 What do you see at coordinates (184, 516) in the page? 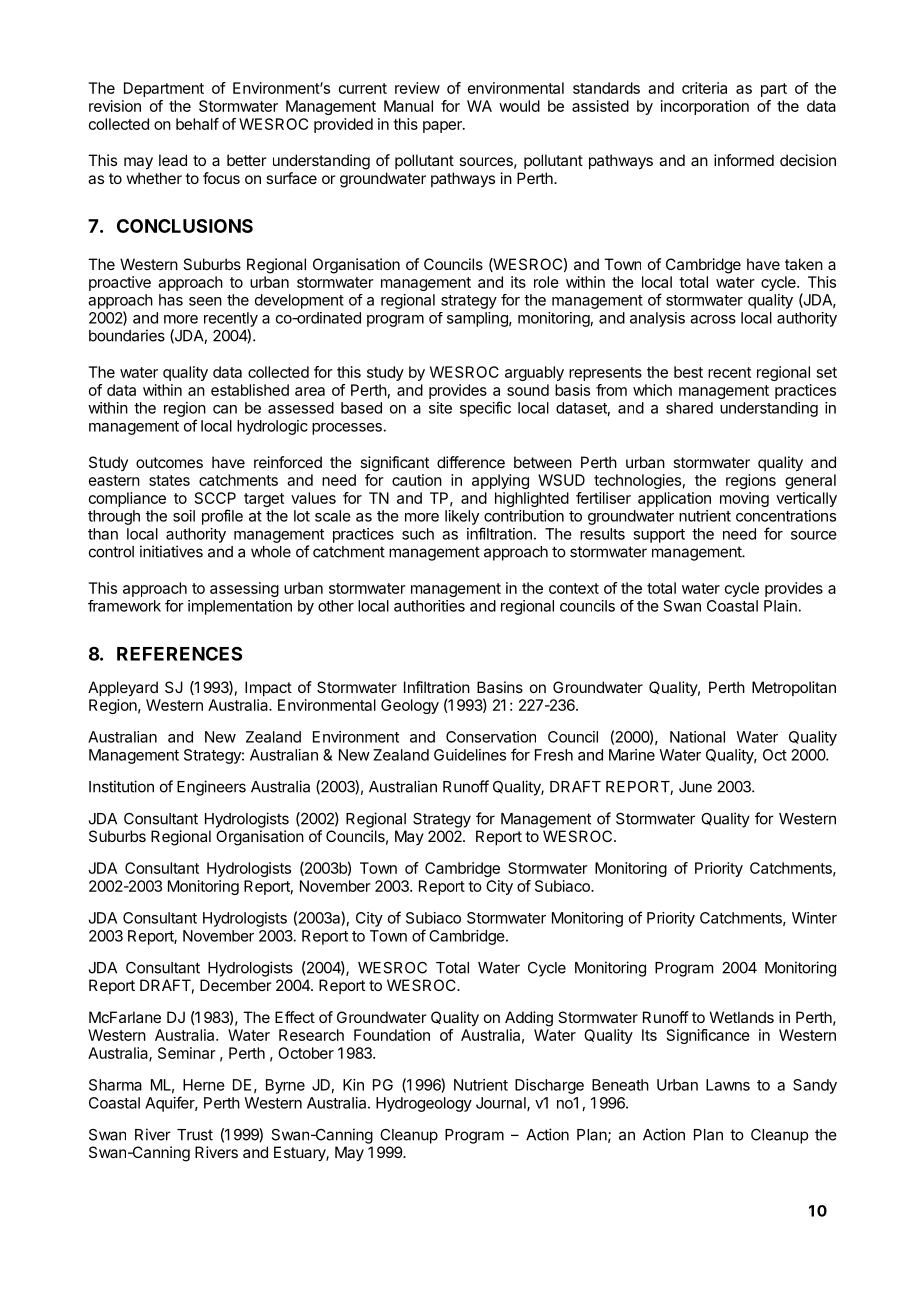
I see `soil` at bounding box center [184, 516].
